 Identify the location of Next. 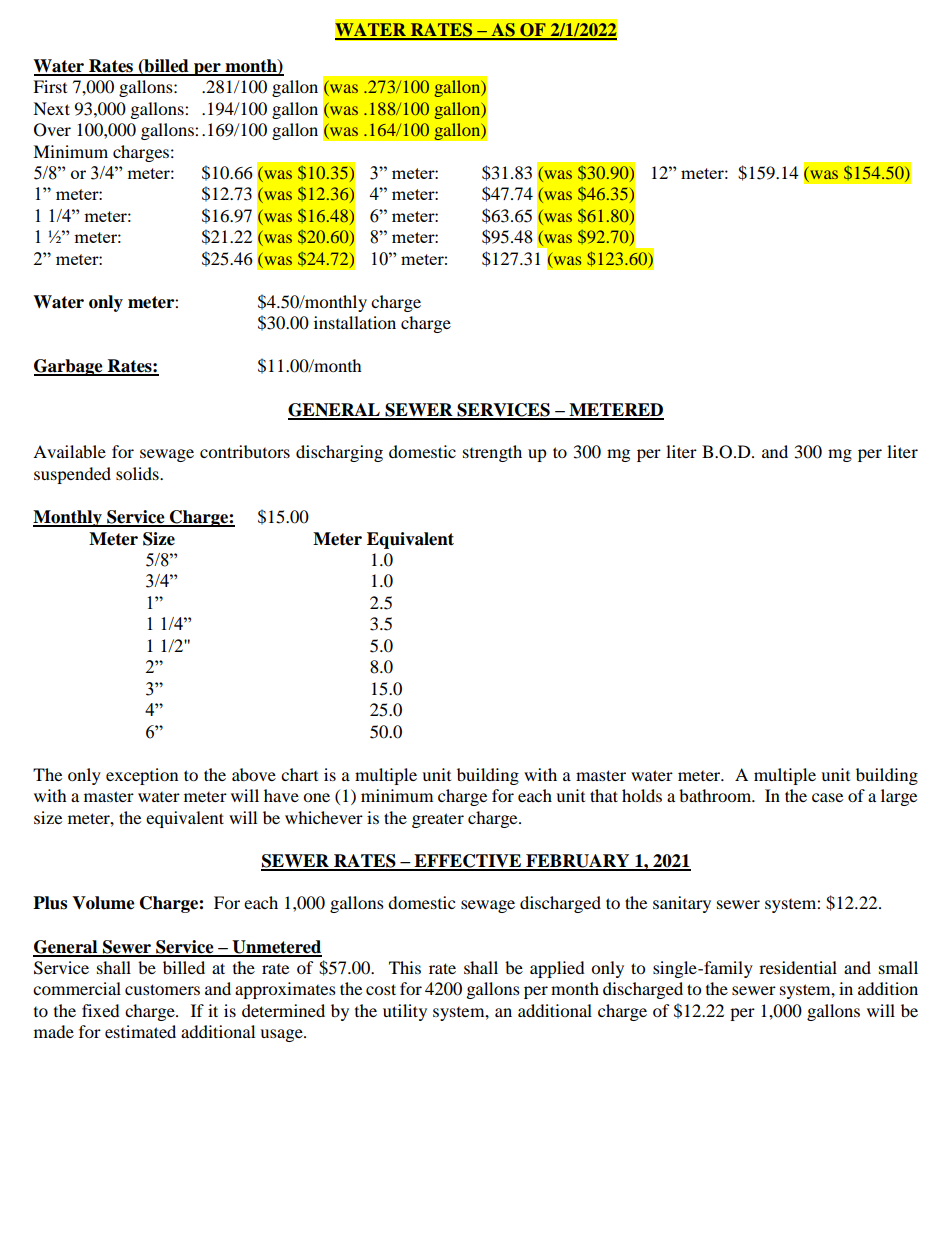
(51, 108).
